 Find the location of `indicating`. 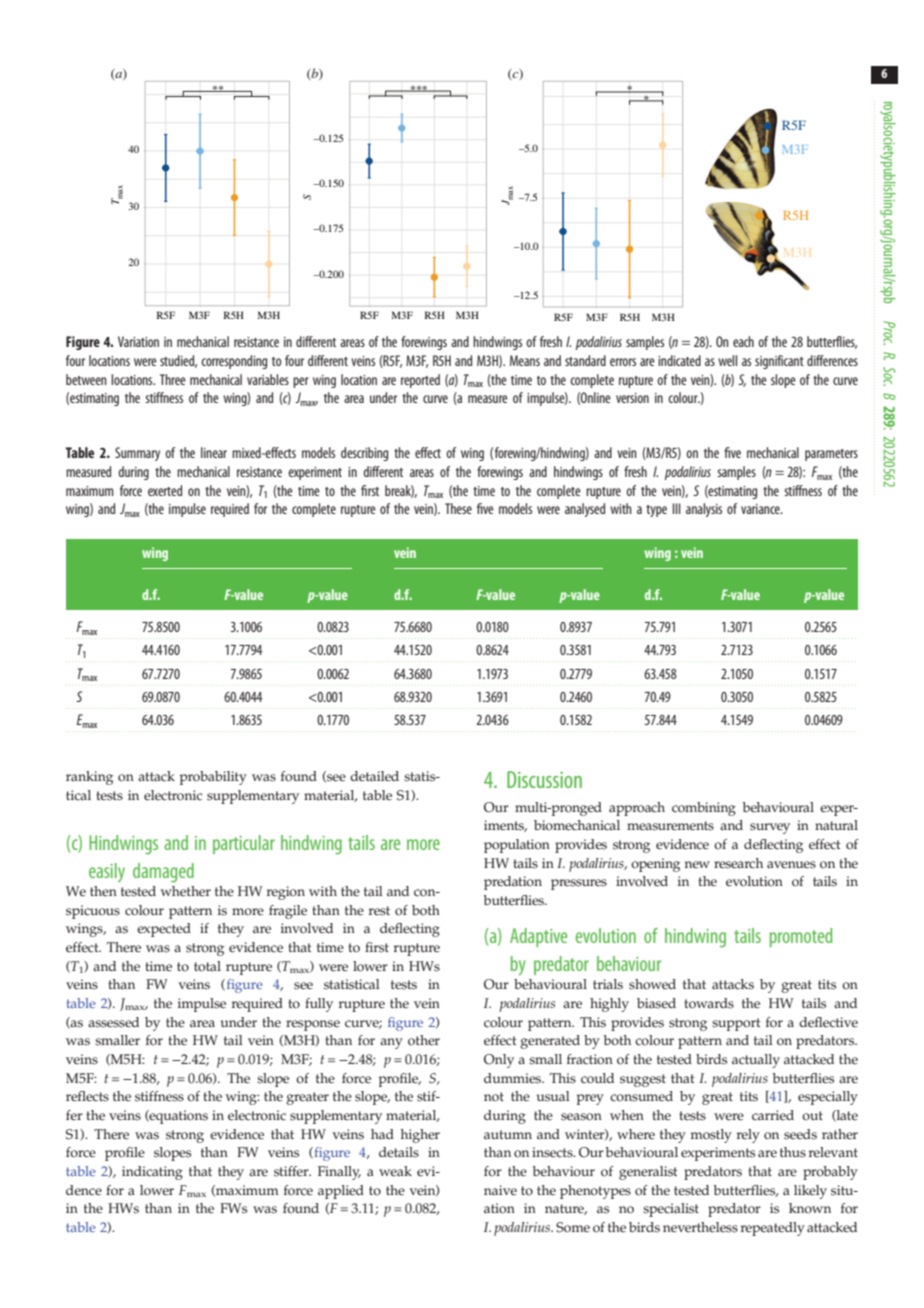

indicating is located at coordinates (152, 1173).
